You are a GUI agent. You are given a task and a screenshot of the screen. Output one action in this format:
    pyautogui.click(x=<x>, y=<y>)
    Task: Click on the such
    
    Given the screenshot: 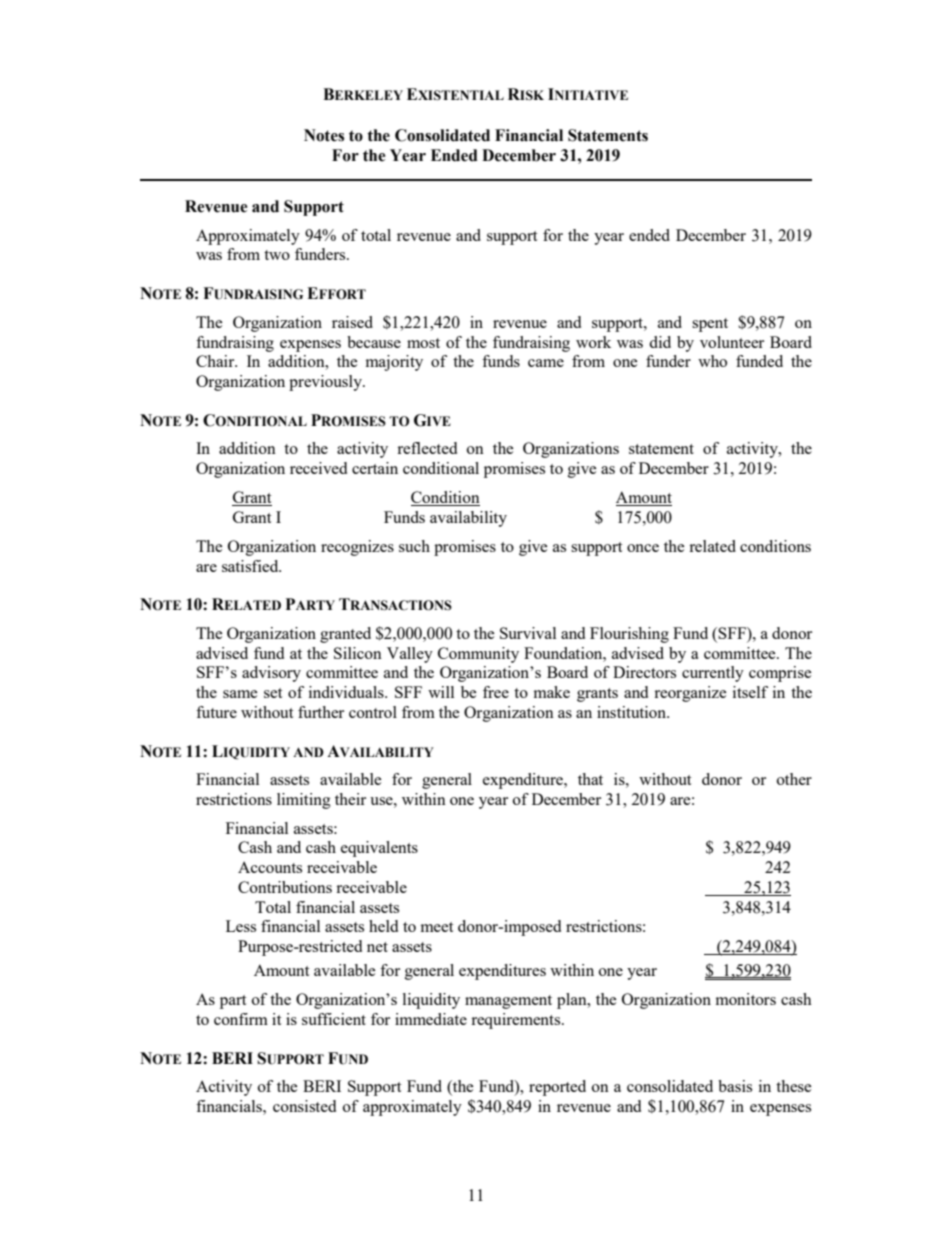 What is the action you would take?
    pyautogui.click(x=414, y=546)
